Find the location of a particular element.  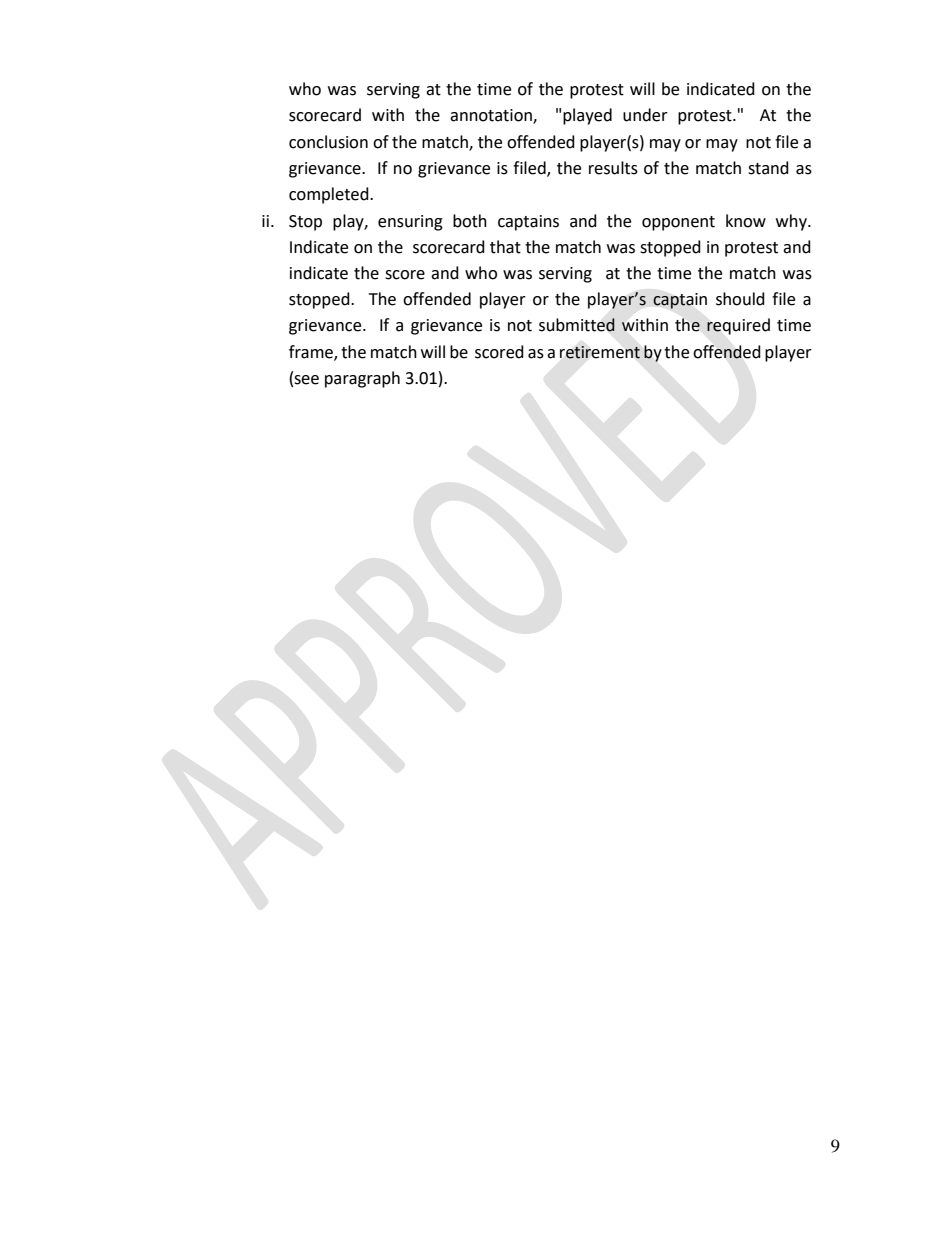

completed is located at coordinates (330, 195).
